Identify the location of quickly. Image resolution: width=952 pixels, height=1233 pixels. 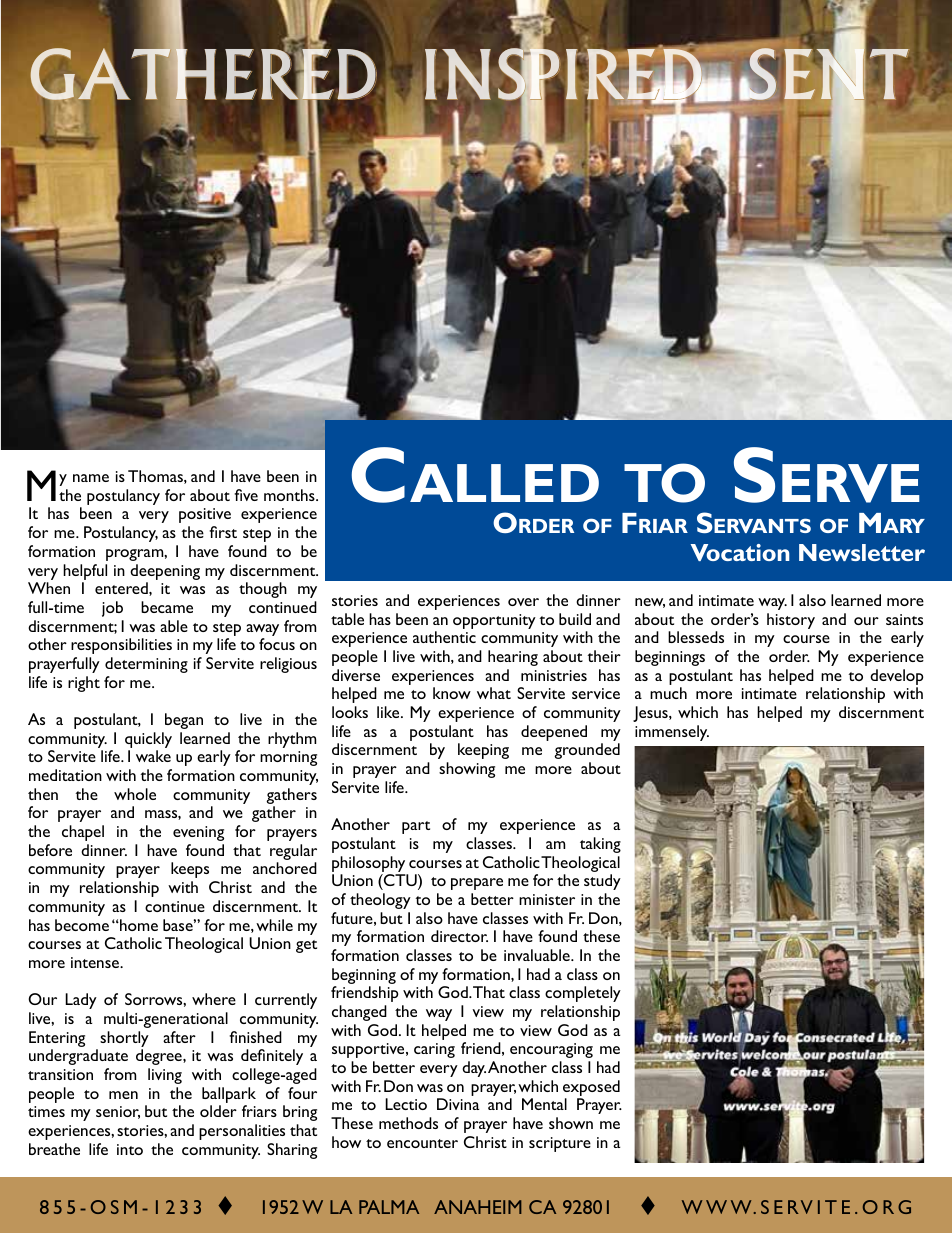
(148, 741).
